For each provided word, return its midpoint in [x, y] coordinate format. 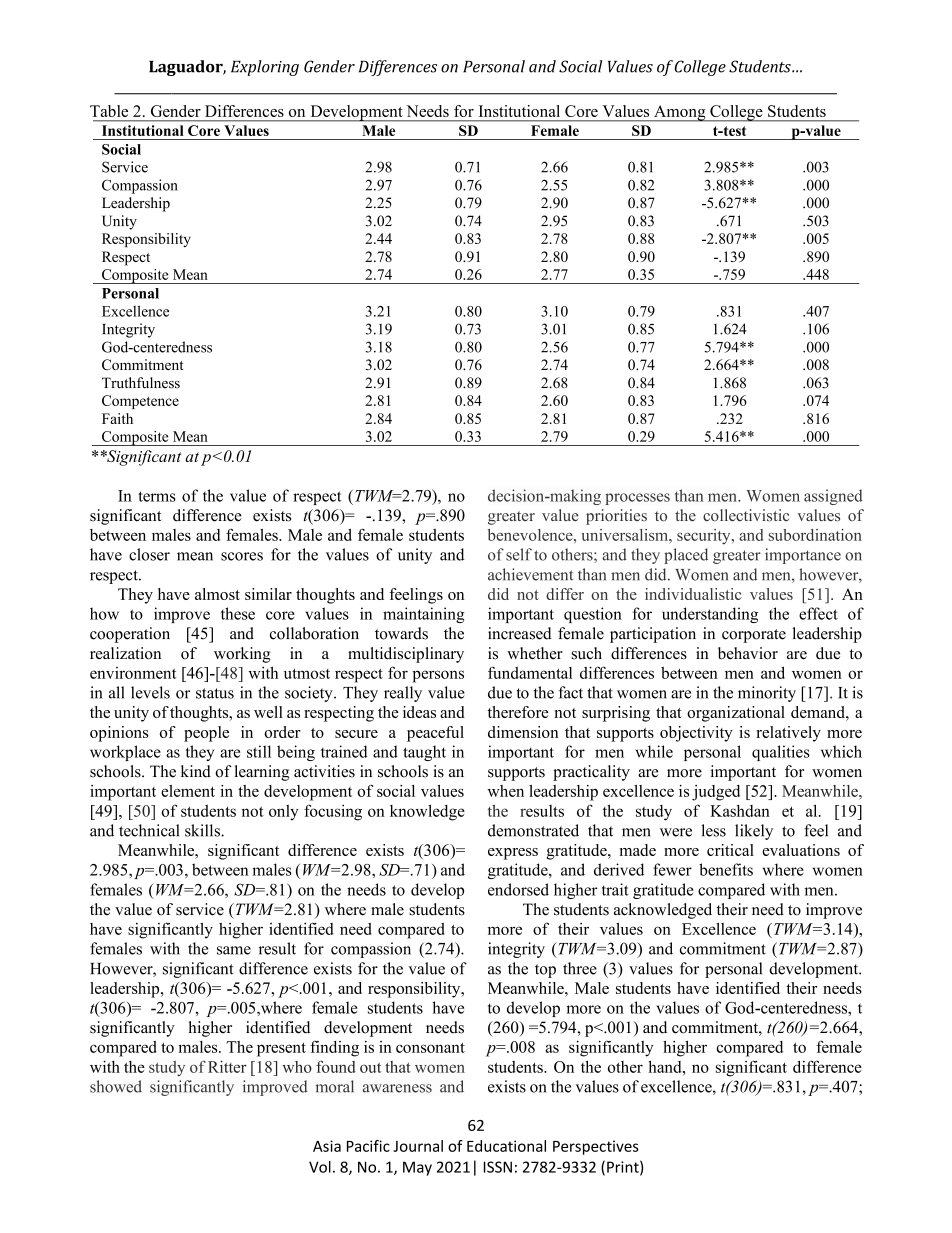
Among [680, 113]
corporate [754, 636]
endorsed [518, 889]
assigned [833, 497]
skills [203, 830]
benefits [726, 869]
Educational [506, 1146]
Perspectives [596, 1147]
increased [520, 633]
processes [637, 499]
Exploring [265, 68]
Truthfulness [141, 383]
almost [217, 594]
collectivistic [746, 515]
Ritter [227, 1066]
